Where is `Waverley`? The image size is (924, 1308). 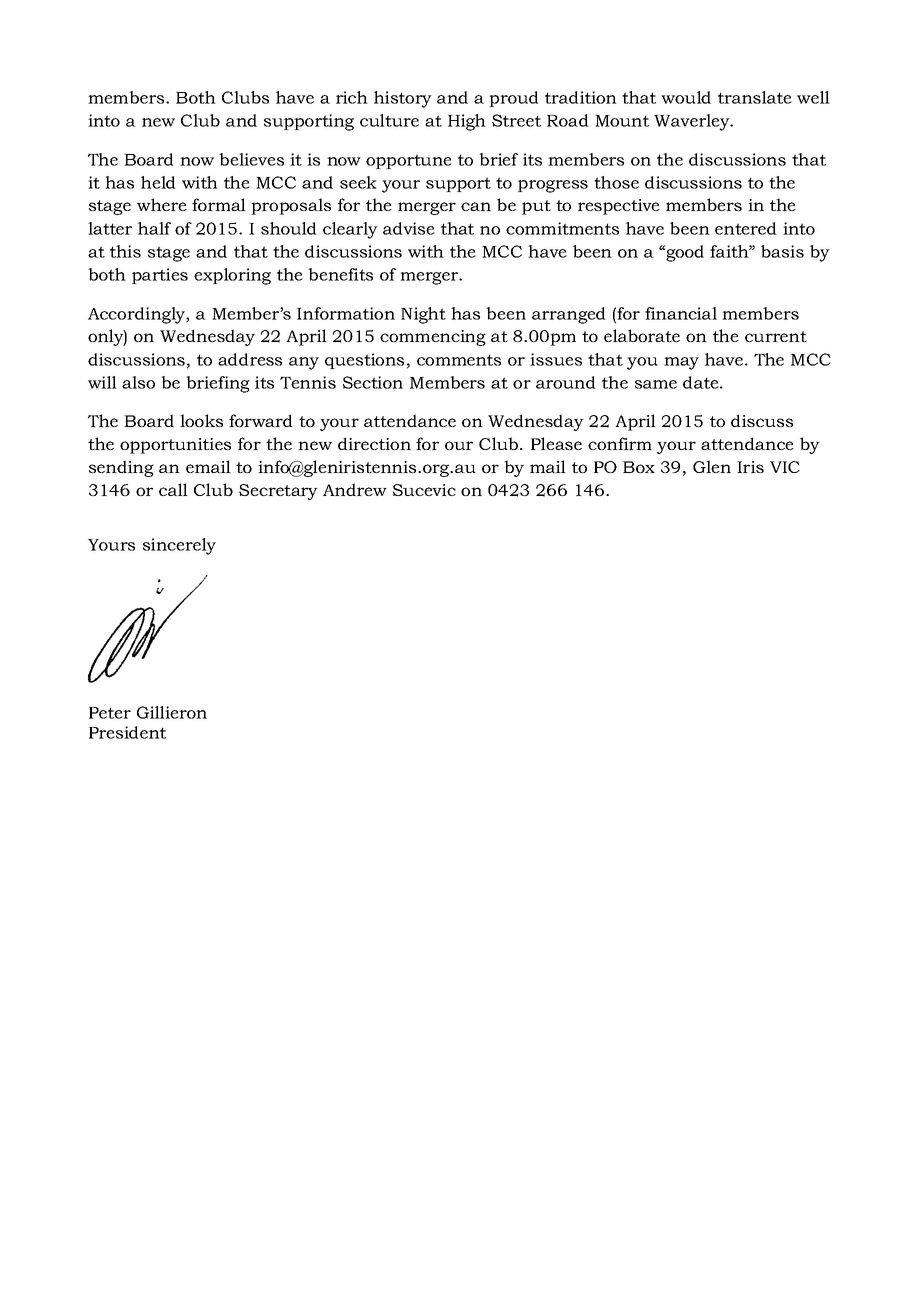
Waverley is located at coordinates (693, 122).
